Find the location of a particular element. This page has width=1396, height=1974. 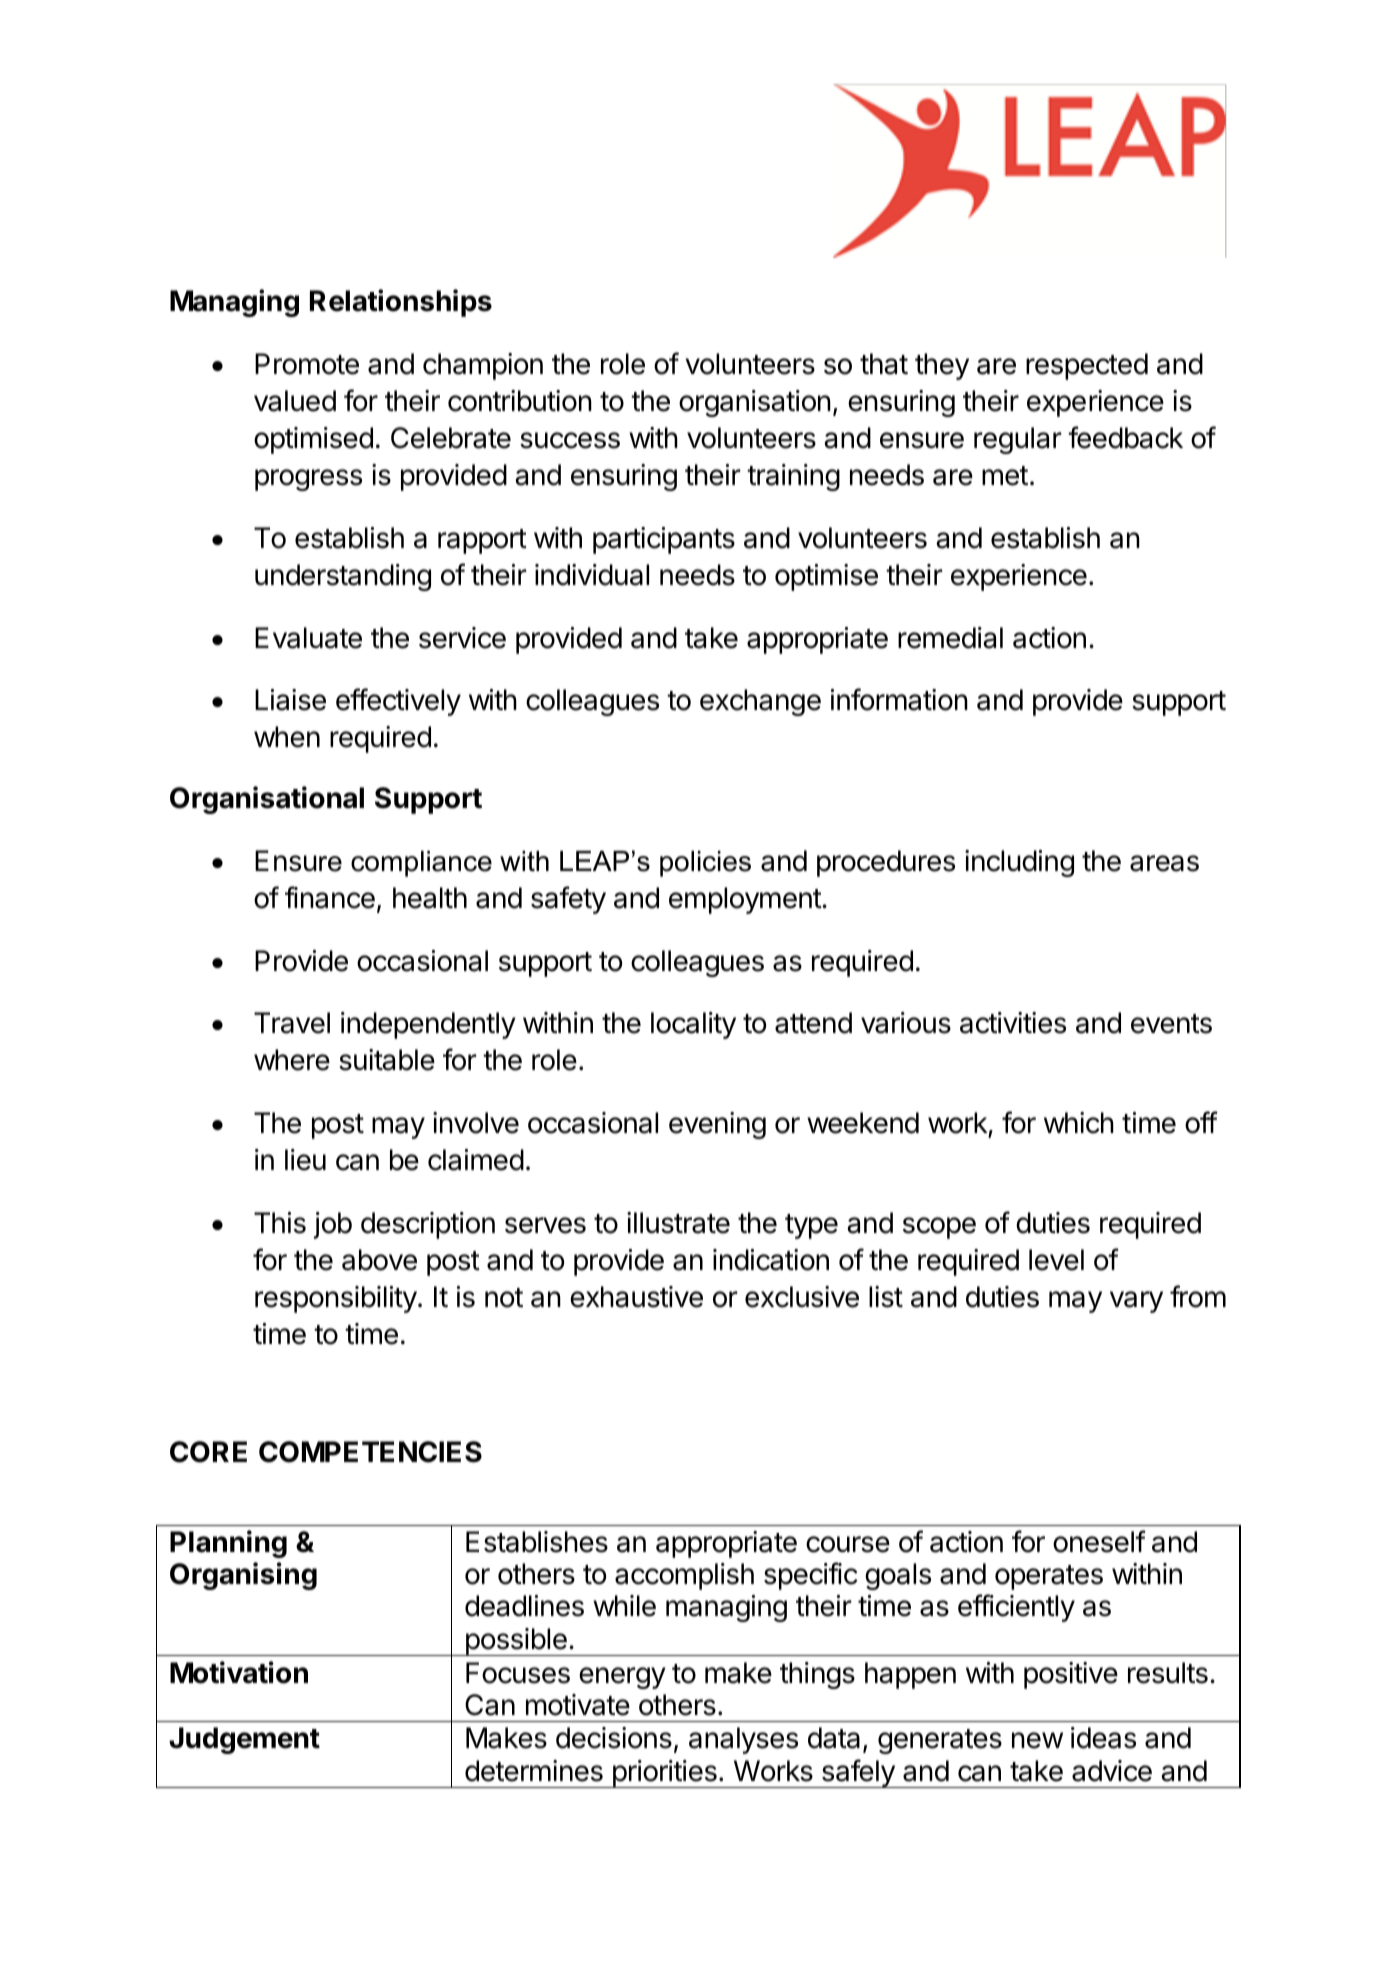

analyses is located at coordinates (743, 1740).
